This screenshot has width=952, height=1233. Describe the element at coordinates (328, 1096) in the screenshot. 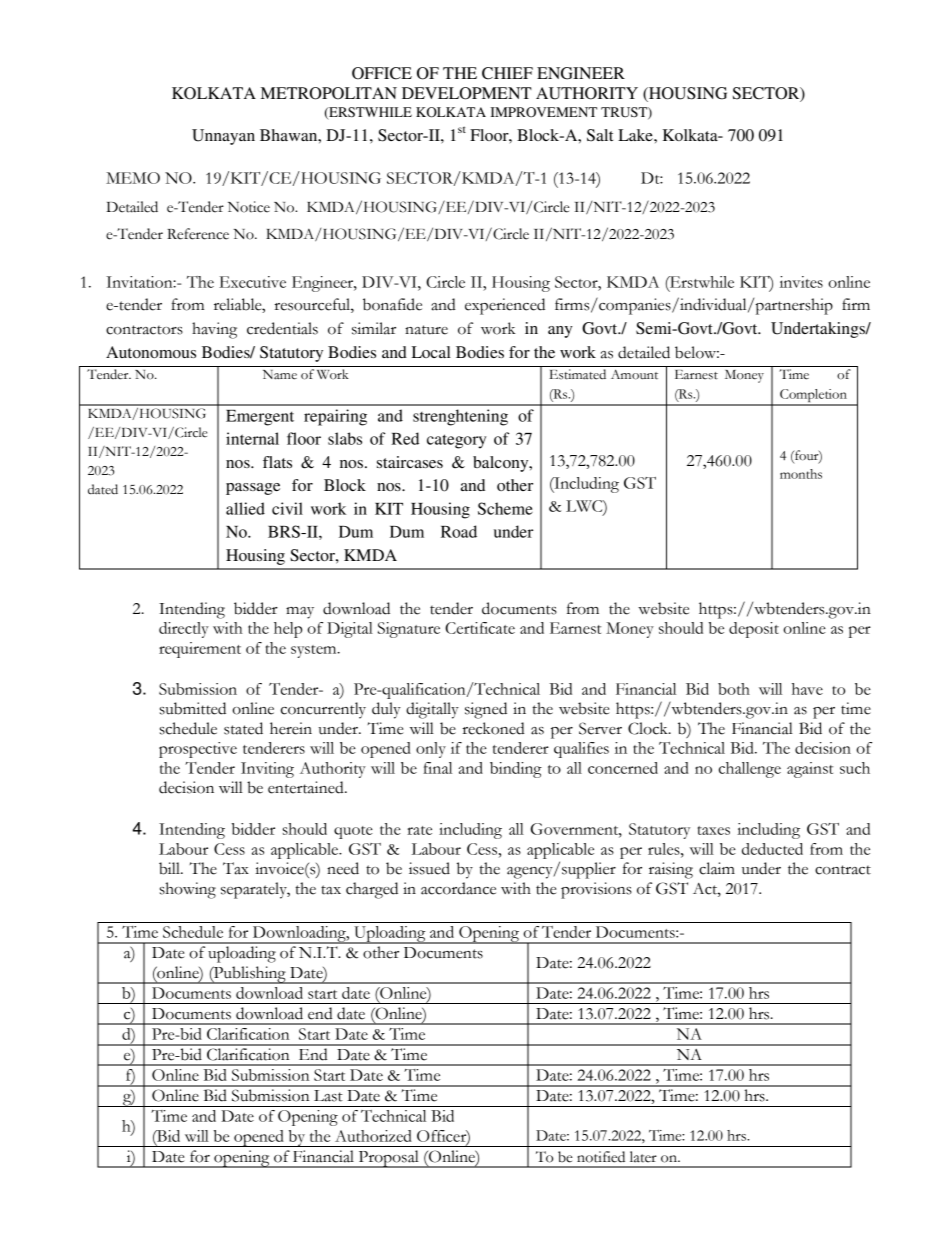

I see `Last` at that location.
